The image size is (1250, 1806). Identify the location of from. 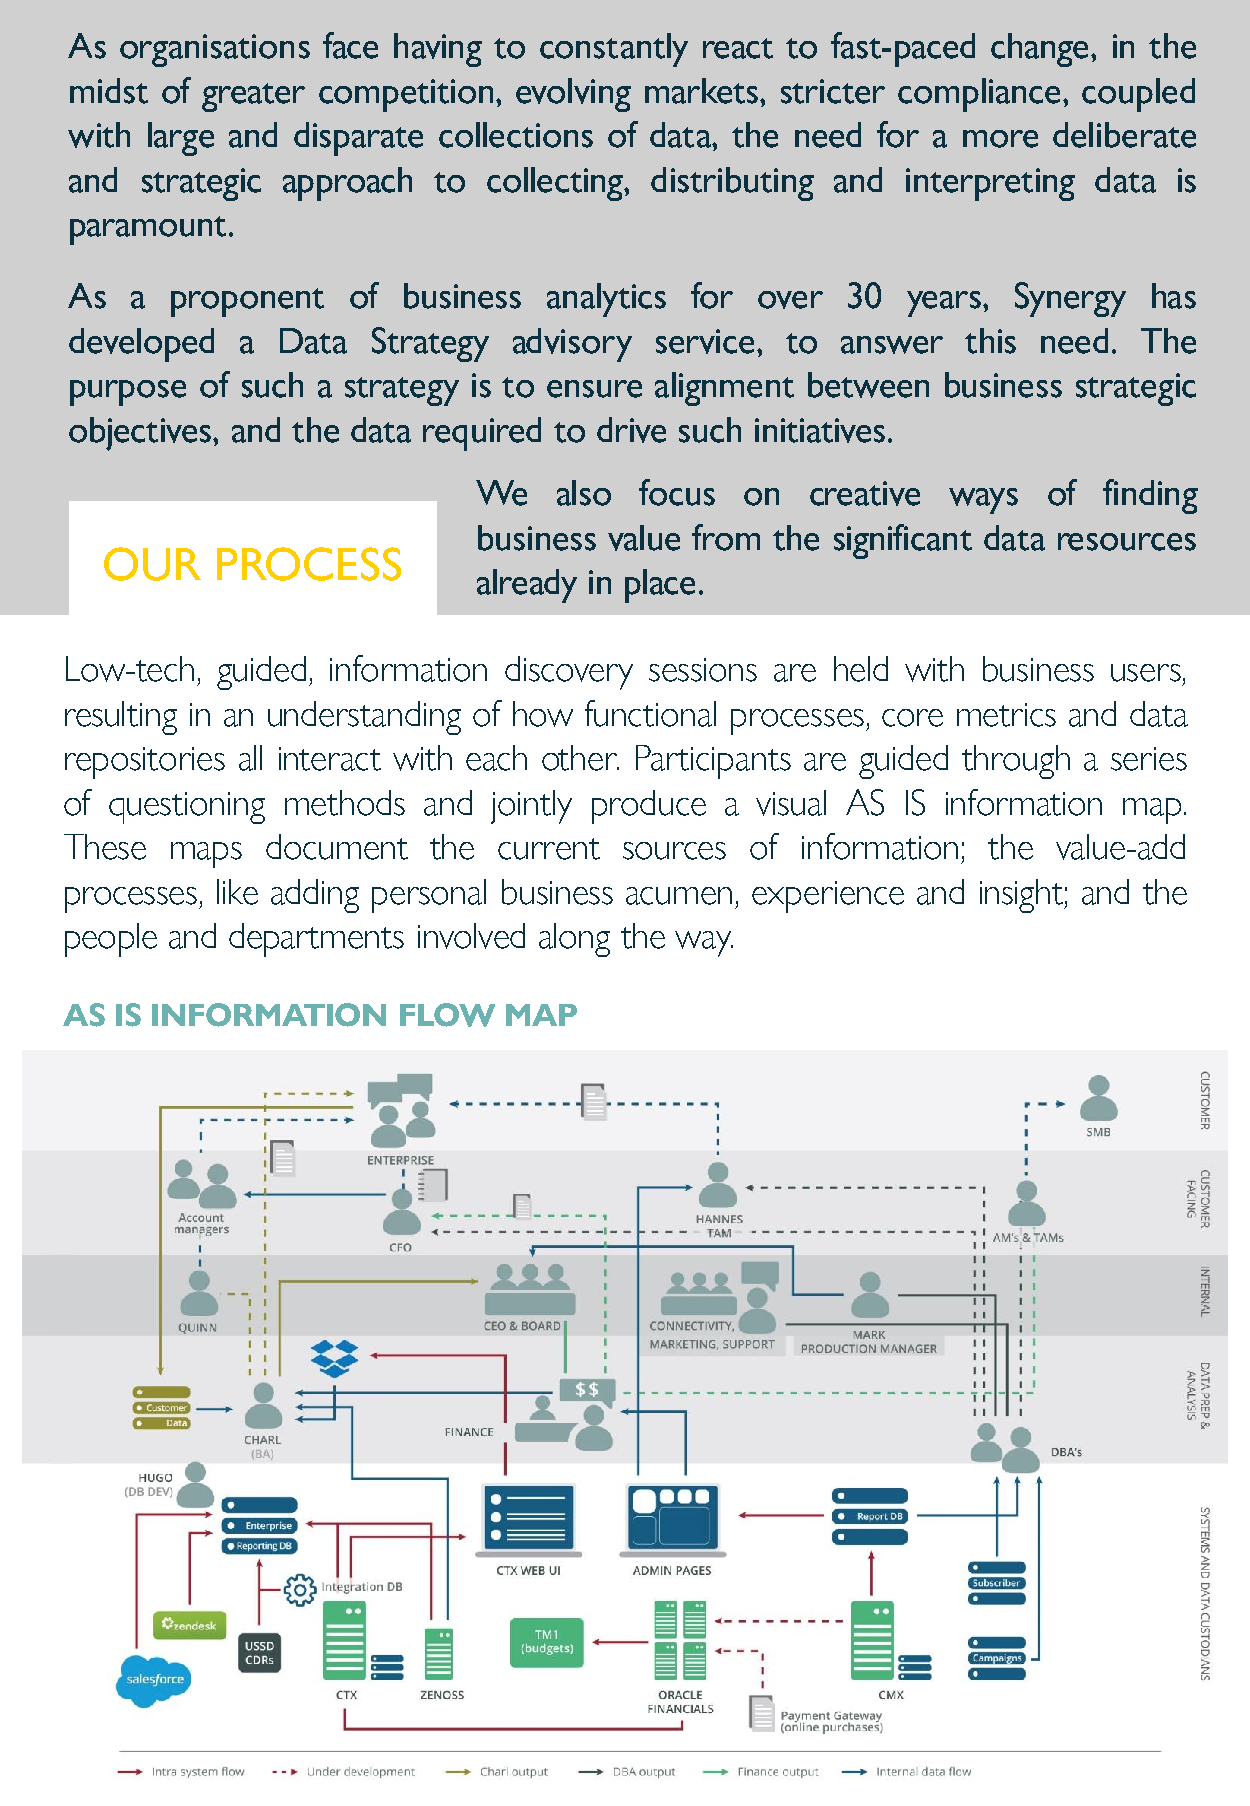
(726, 537).
